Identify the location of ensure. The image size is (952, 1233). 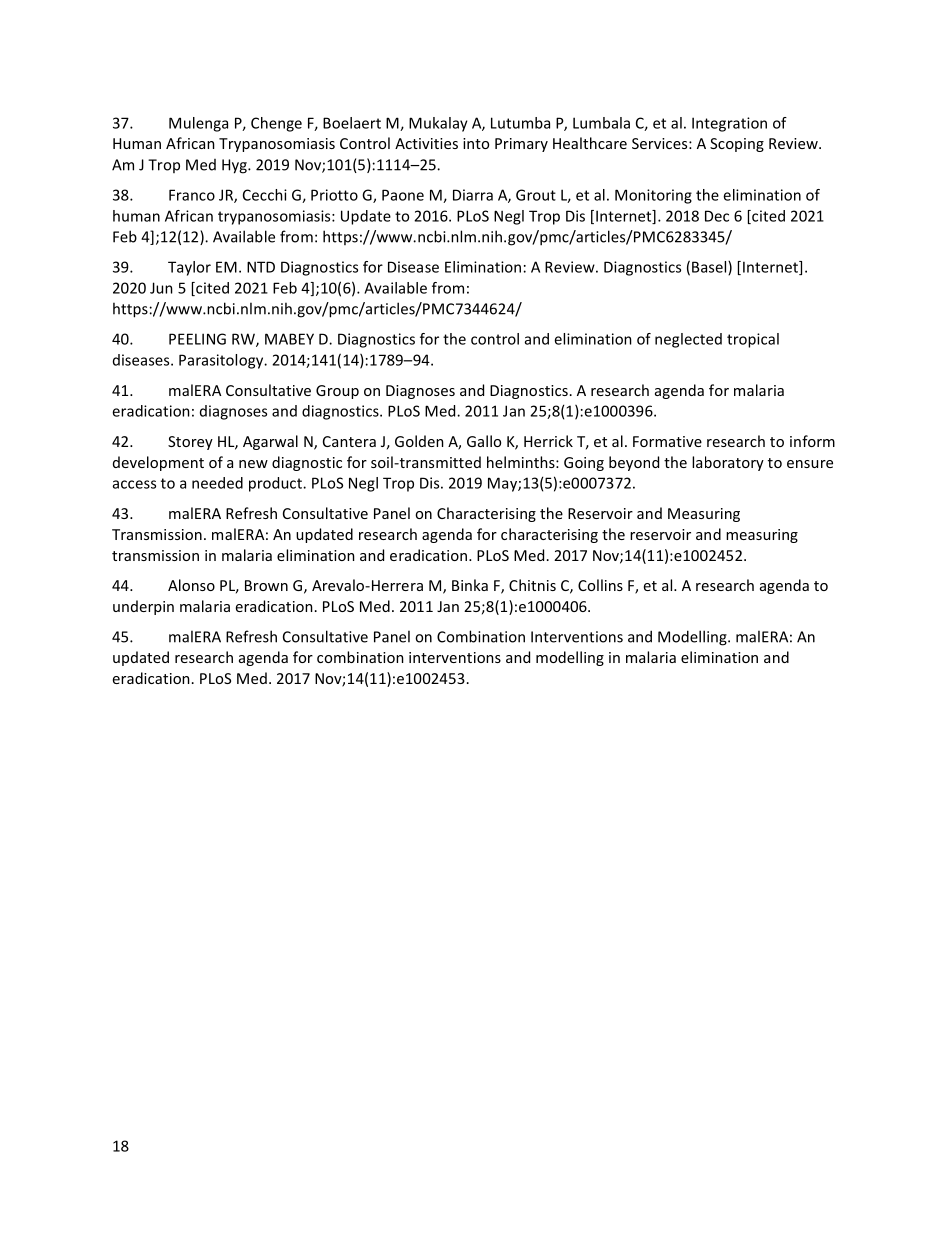
(810, 464).
